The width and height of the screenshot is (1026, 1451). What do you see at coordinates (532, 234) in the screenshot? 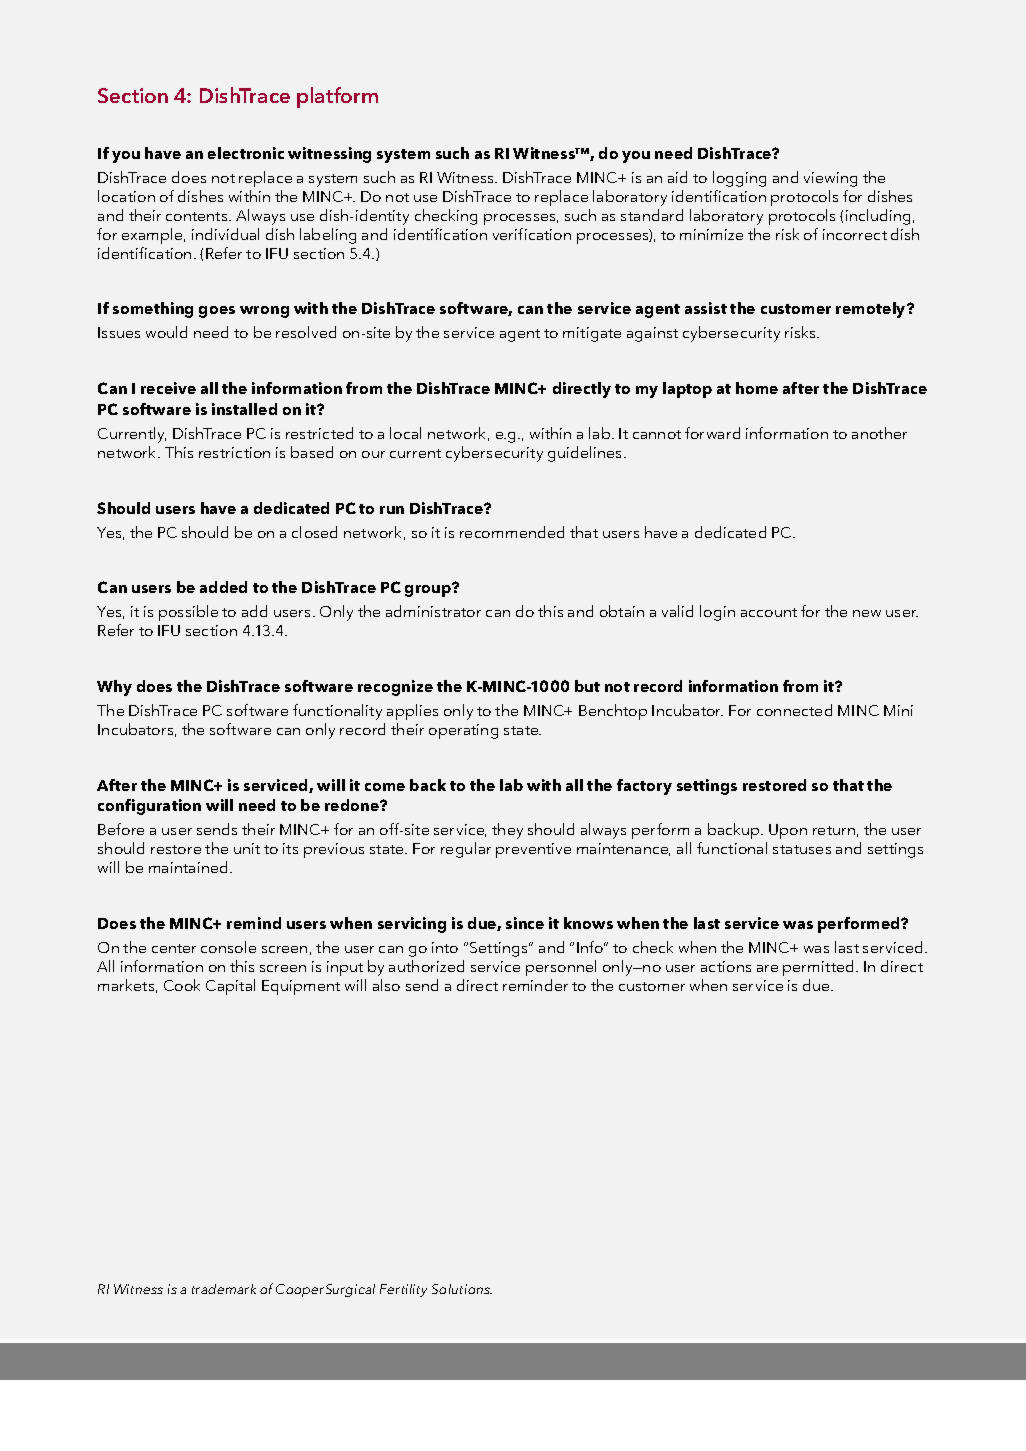
I see `verification` at bounding box center [532, 234].
